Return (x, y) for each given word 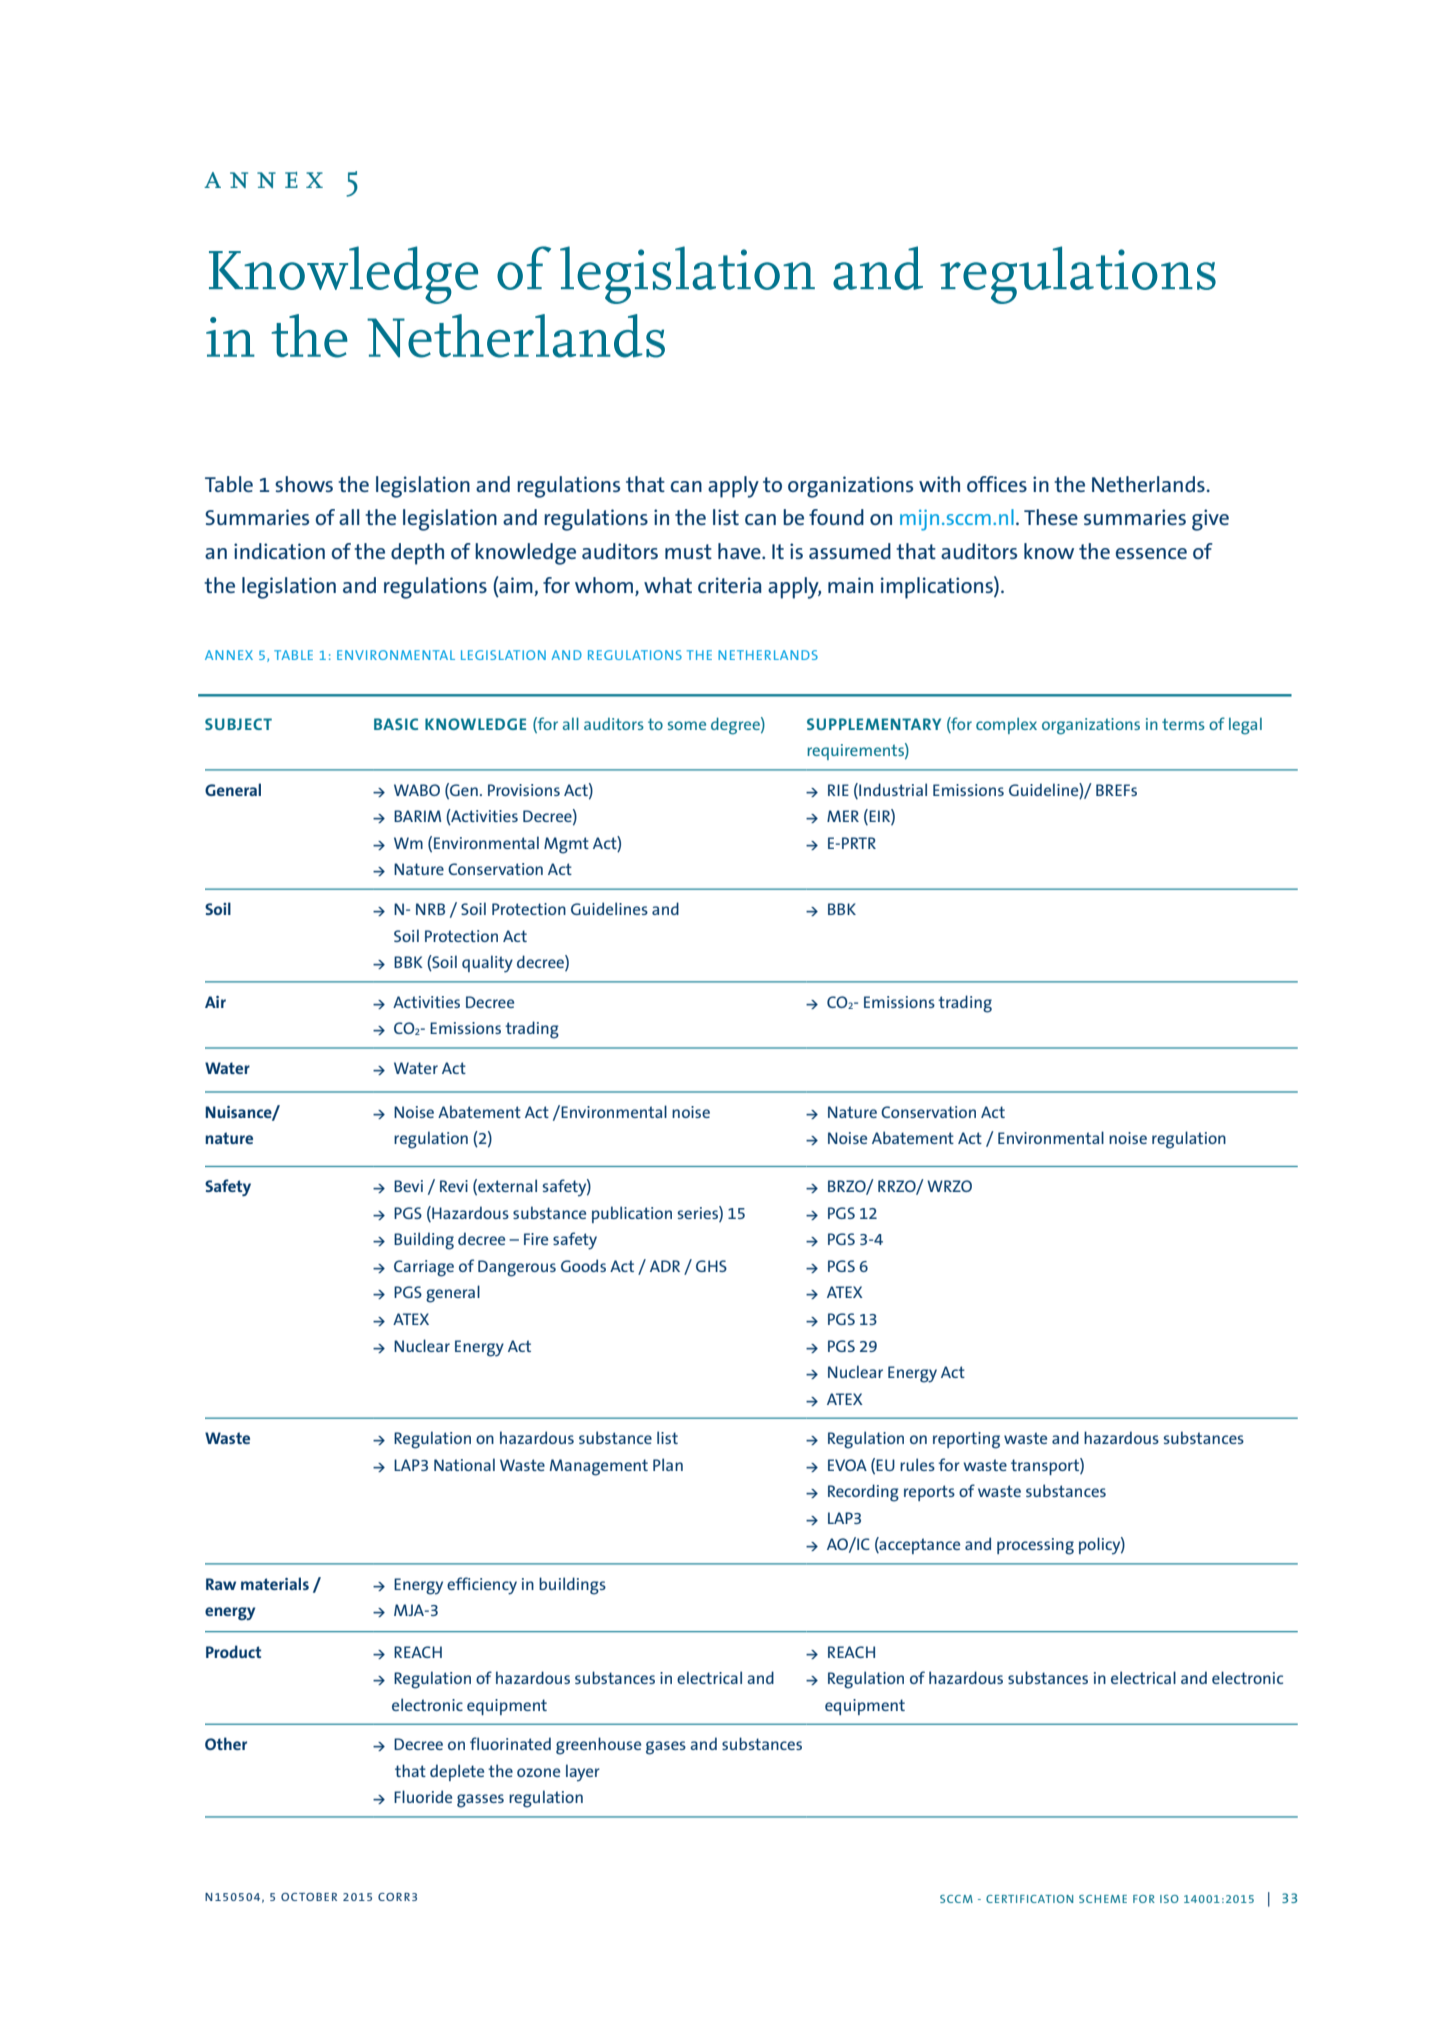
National (464, 1464)
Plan (668, 1464)
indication (279, 551)
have (740, 551)
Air (215, 1002)
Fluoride (423, 1796)
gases (666, 1748)
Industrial (892, 789)
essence (1151, 553)
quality (487, 964)
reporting (966, 1440)
